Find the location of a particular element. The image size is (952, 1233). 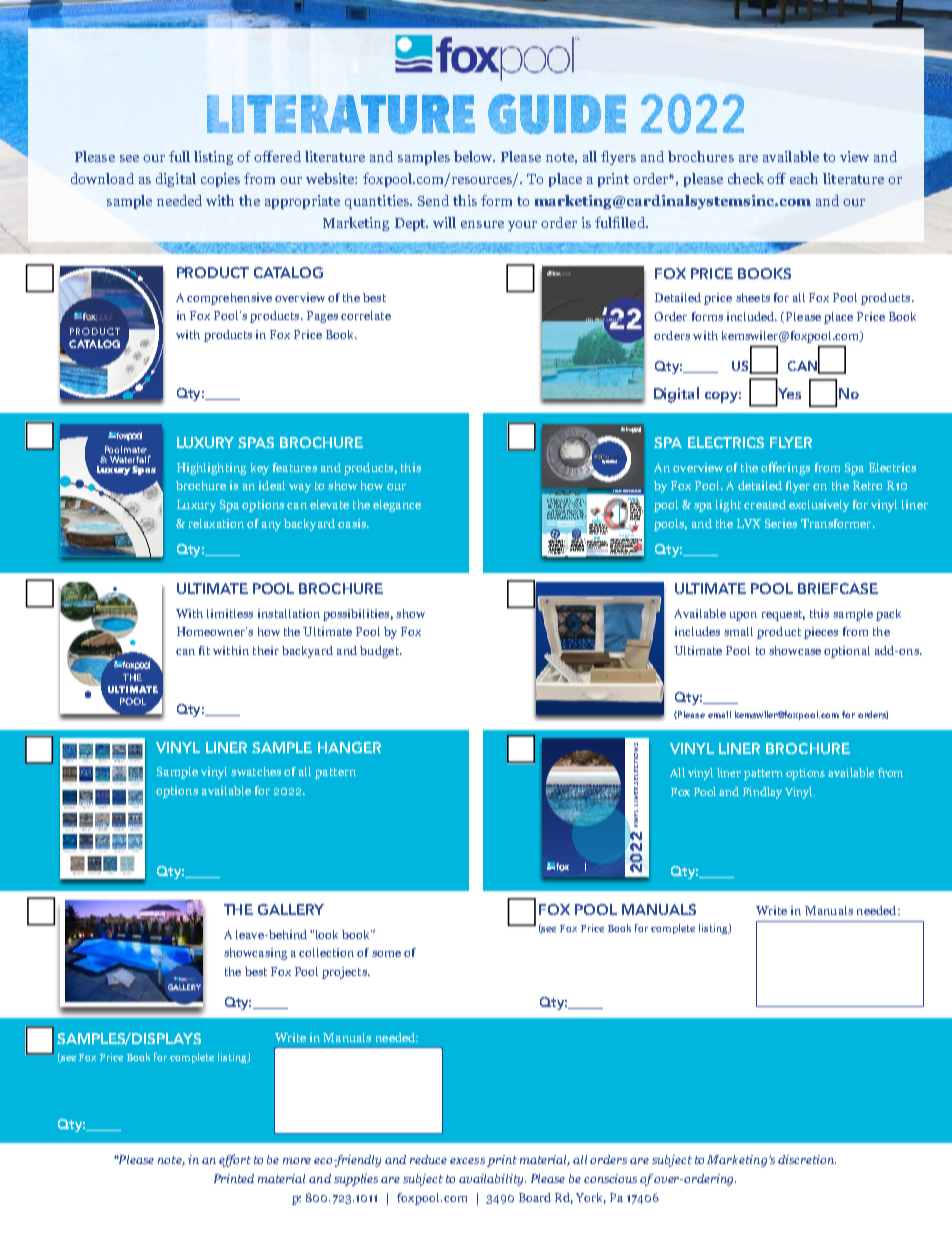

GALLERY is located at coordinates (291, 909).
